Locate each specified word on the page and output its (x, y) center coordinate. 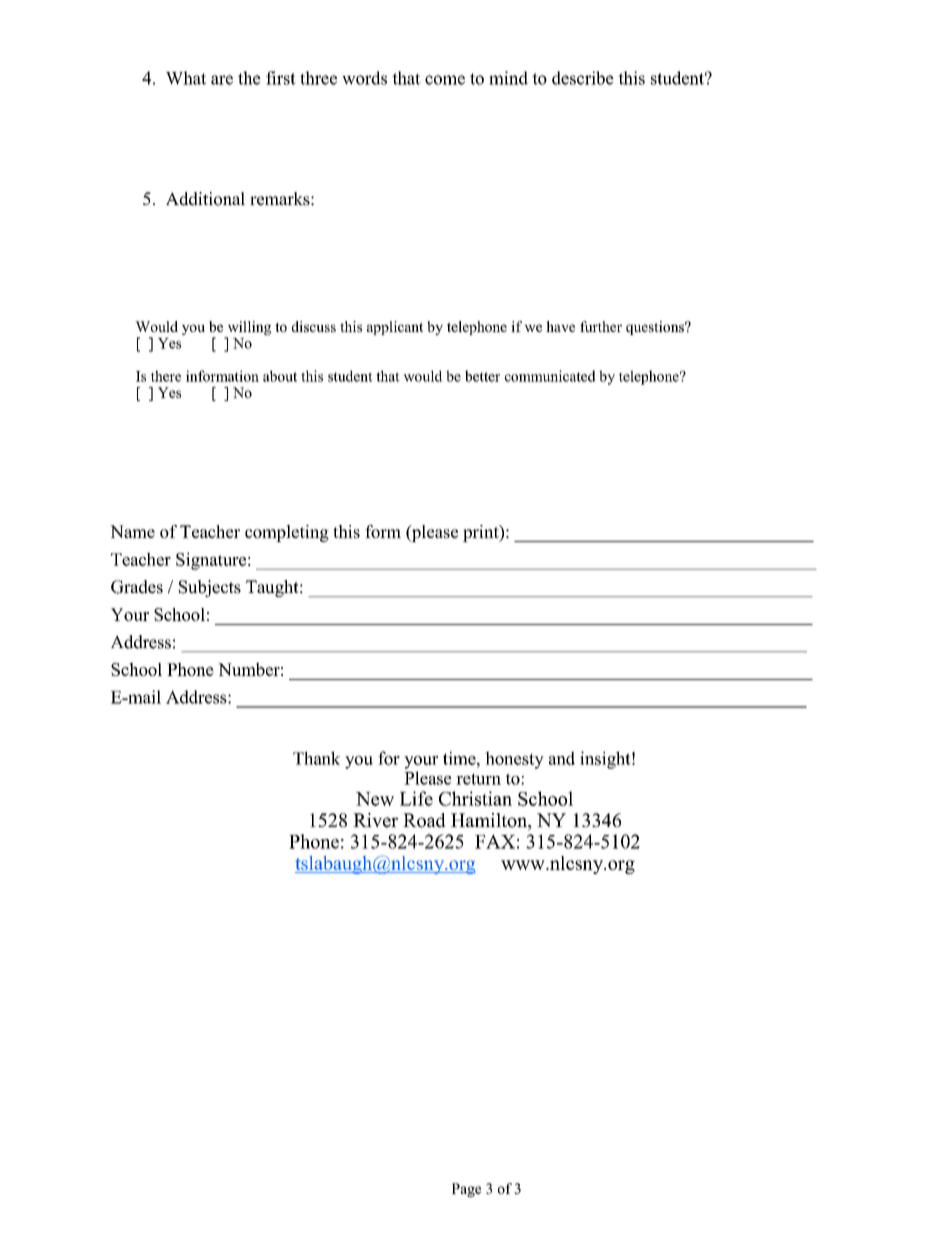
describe (583, 78)
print (482, 533)
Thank (316, 758)
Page (466, 1190)
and (562, 758)
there (166, 376)
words (364, 78)
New (375, 799)
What (186, 78)
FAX (495, 841)
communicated (550, 376)
